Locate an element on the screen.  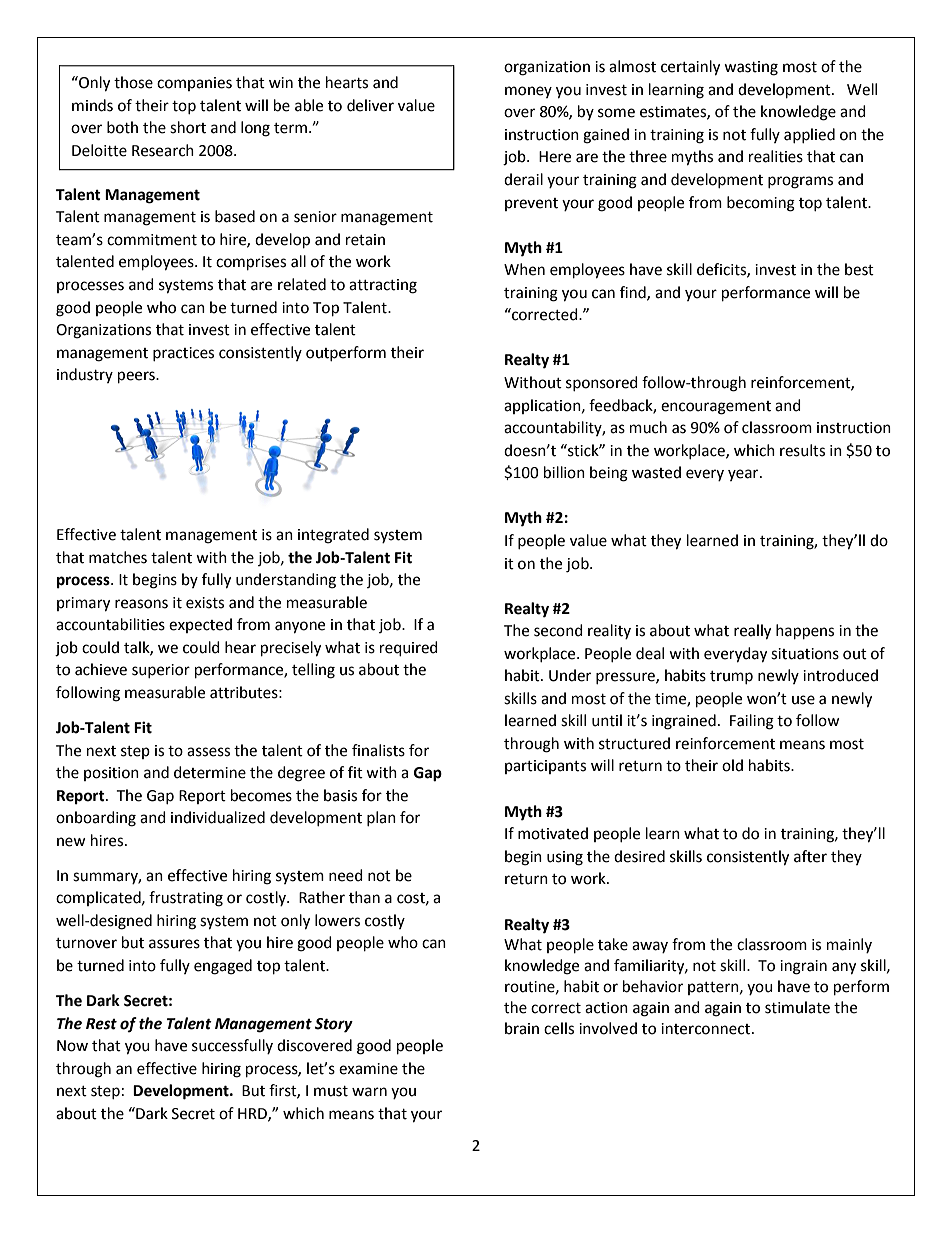
wasting is located at coordinates (751, 68).
